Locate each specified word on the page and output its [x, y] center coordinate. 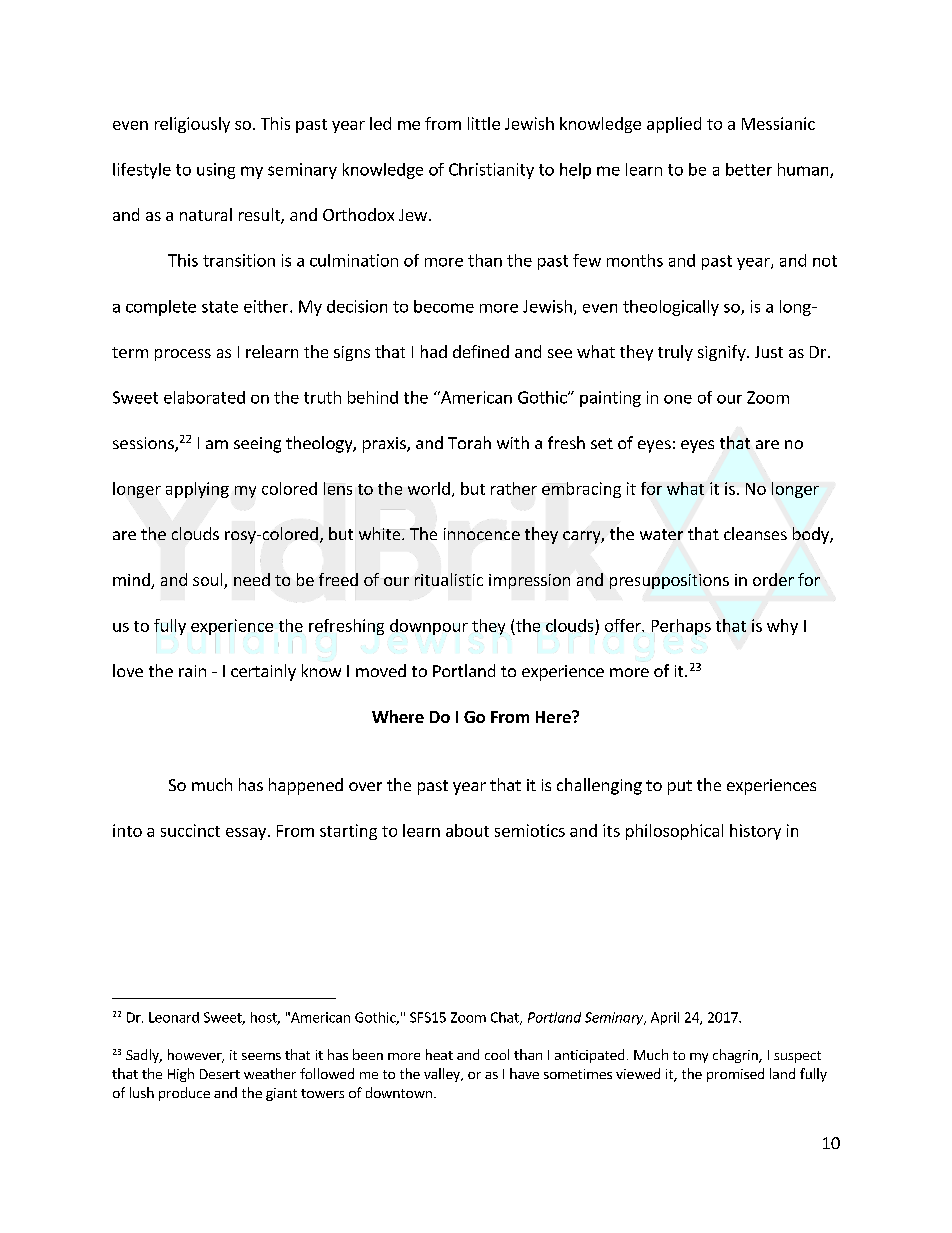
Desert [220, 1074]
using [216, 171]
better [749, 169]
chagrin [736, 1056]
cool [497, 1054]
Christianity [491, 171]
